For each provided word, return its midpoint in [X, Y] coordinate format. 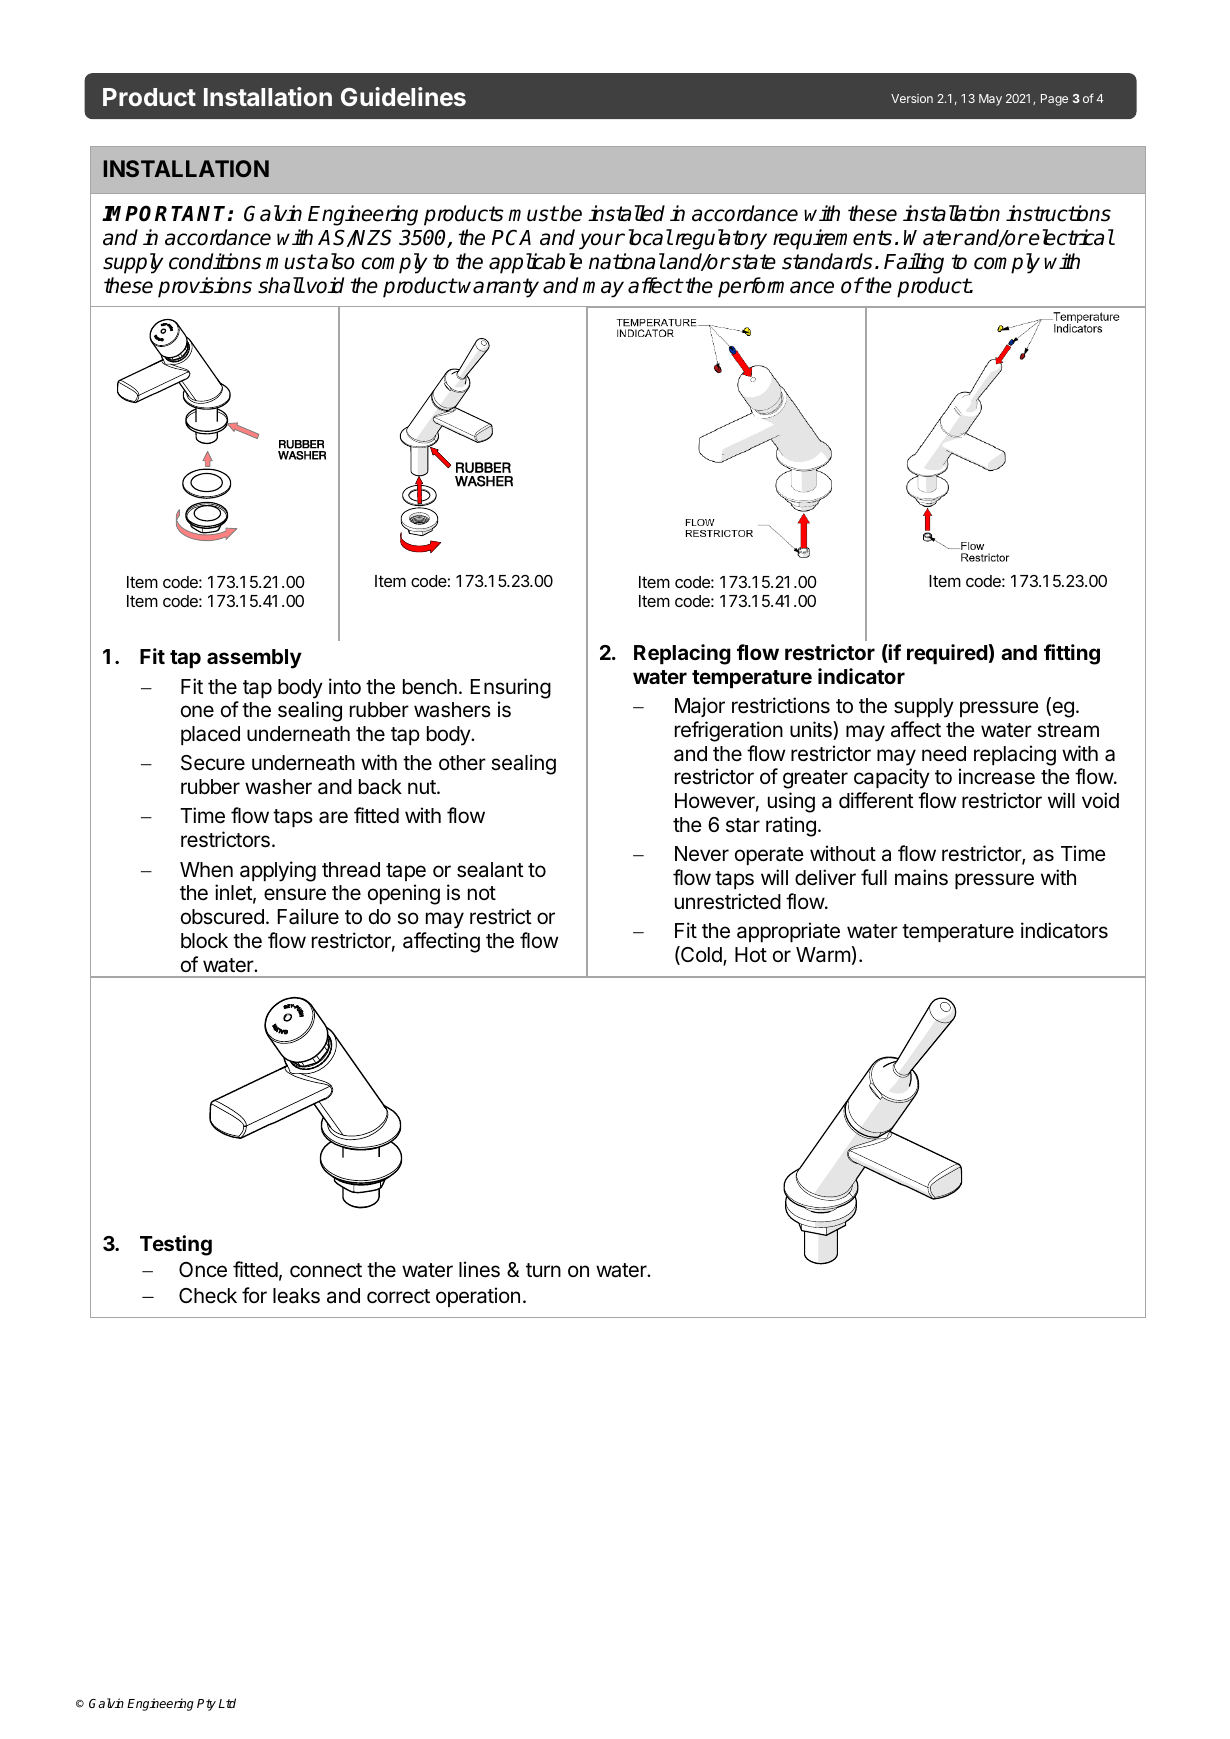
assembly [254, 659]
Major [700, 707]
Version [912, 98]
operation [478, 1297]
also [335, 261]
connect [326, 1270]
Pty [206, 1705]
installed [626, 213]
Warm [823, 955]
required [947, 654]
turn [543, 1270]
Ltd [227, 1703]
